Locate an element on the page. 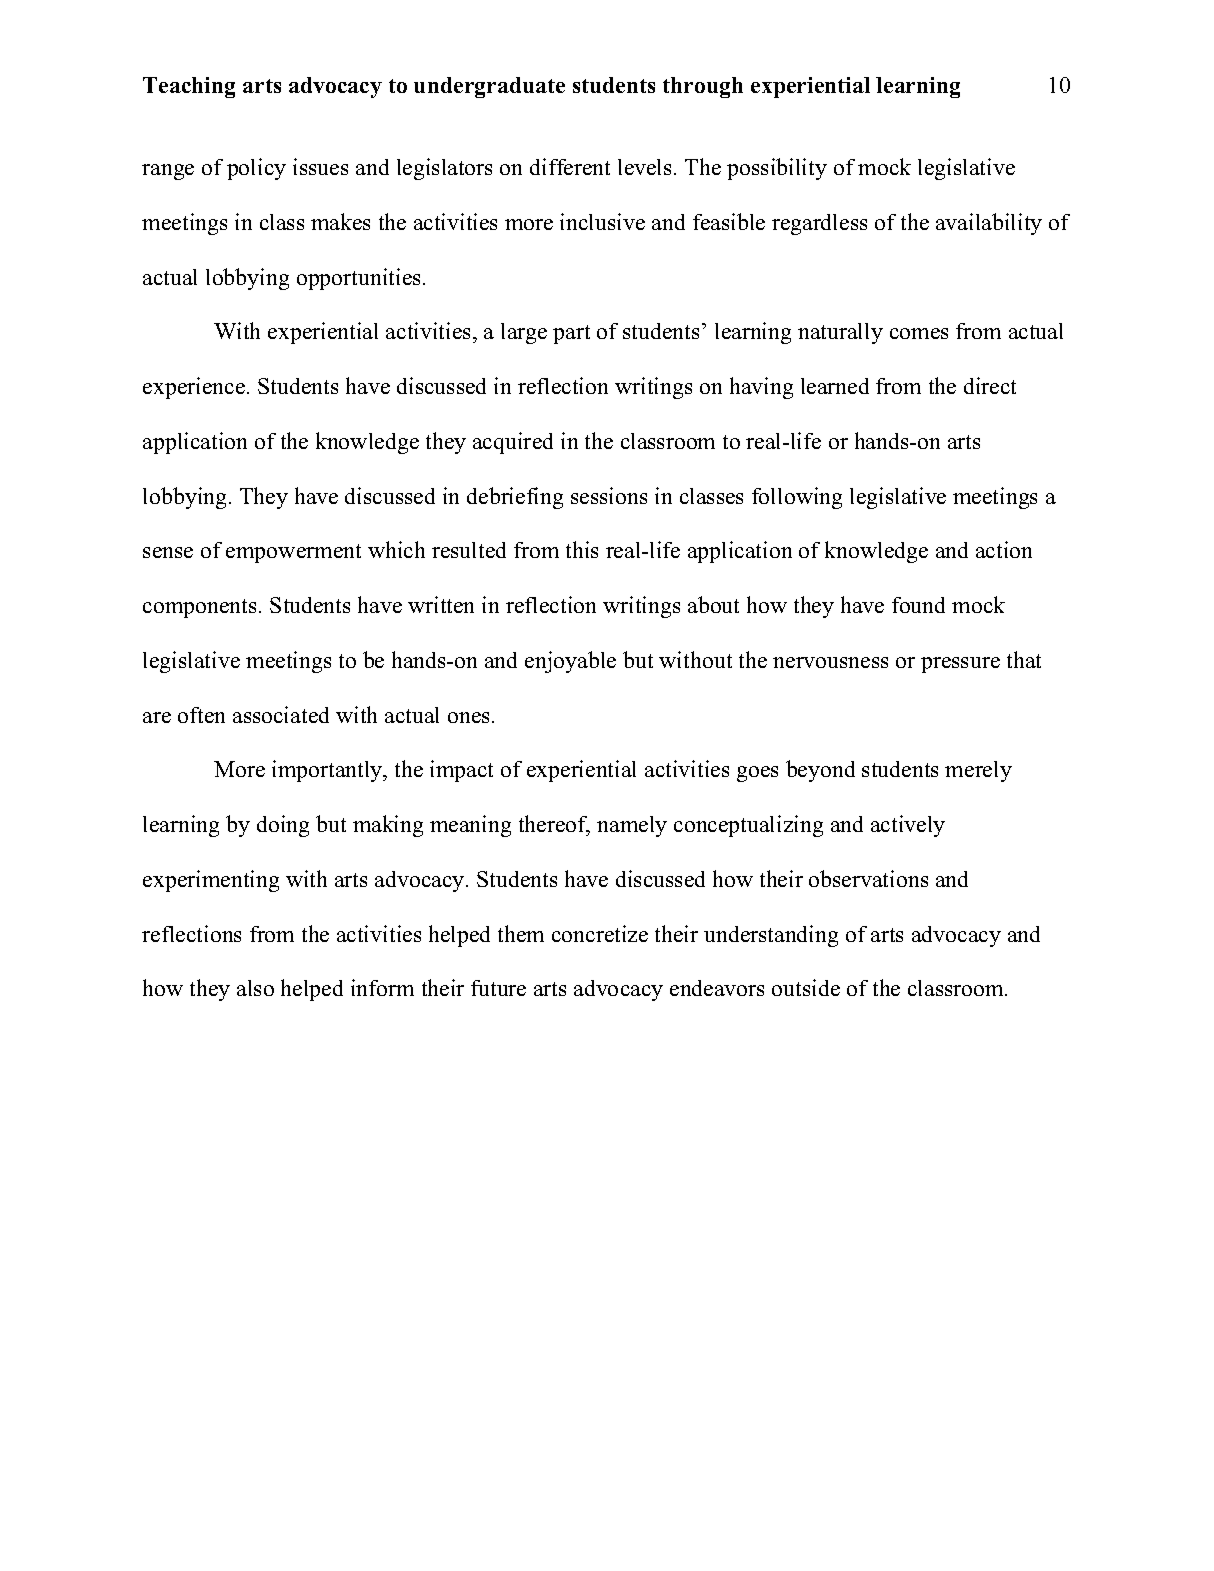  enjoyable is located at coordinates (570, 662).
